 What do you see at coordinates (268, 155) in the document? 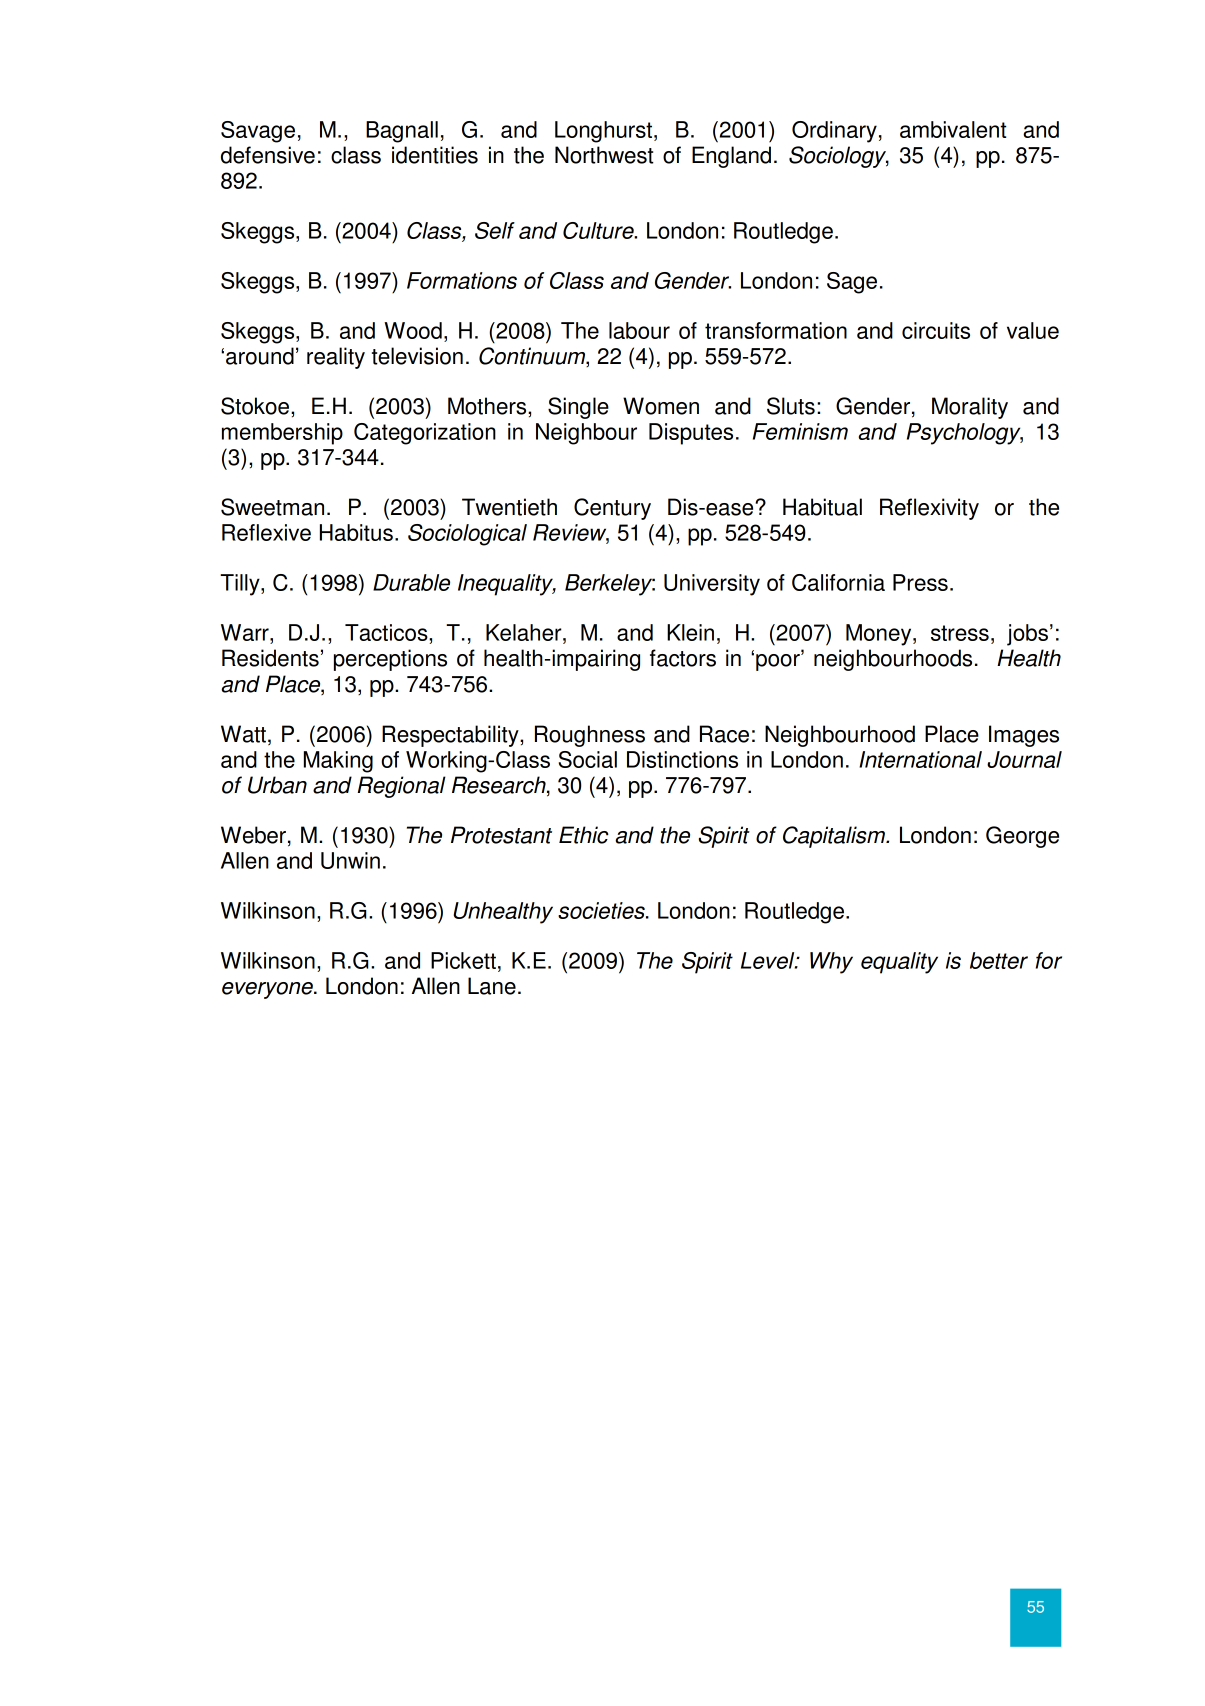
I see `defensive` at bounding box center [268, 155].
